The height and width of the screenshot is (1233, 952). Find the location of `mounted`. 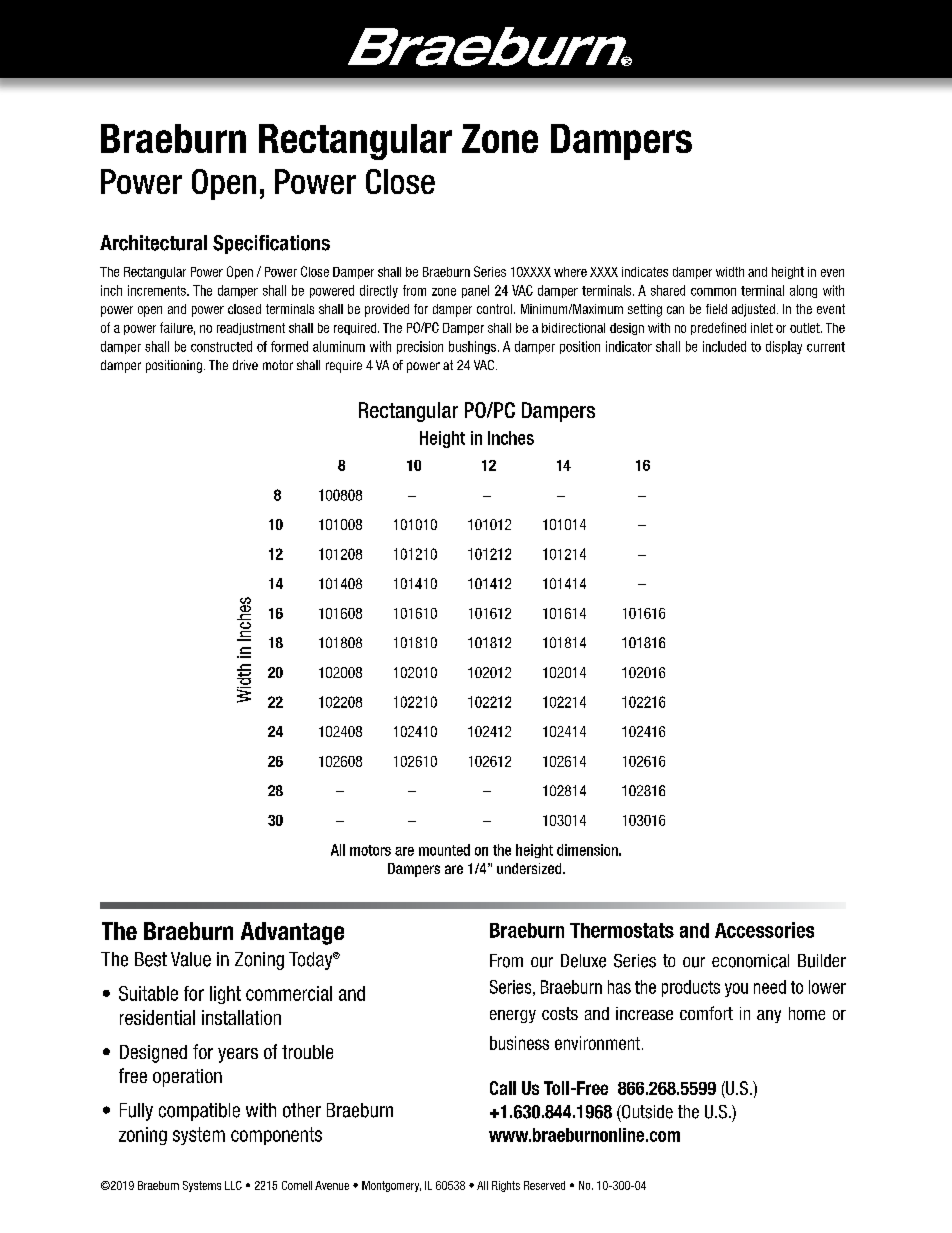

mounted is located at coordinates (444, 850).
